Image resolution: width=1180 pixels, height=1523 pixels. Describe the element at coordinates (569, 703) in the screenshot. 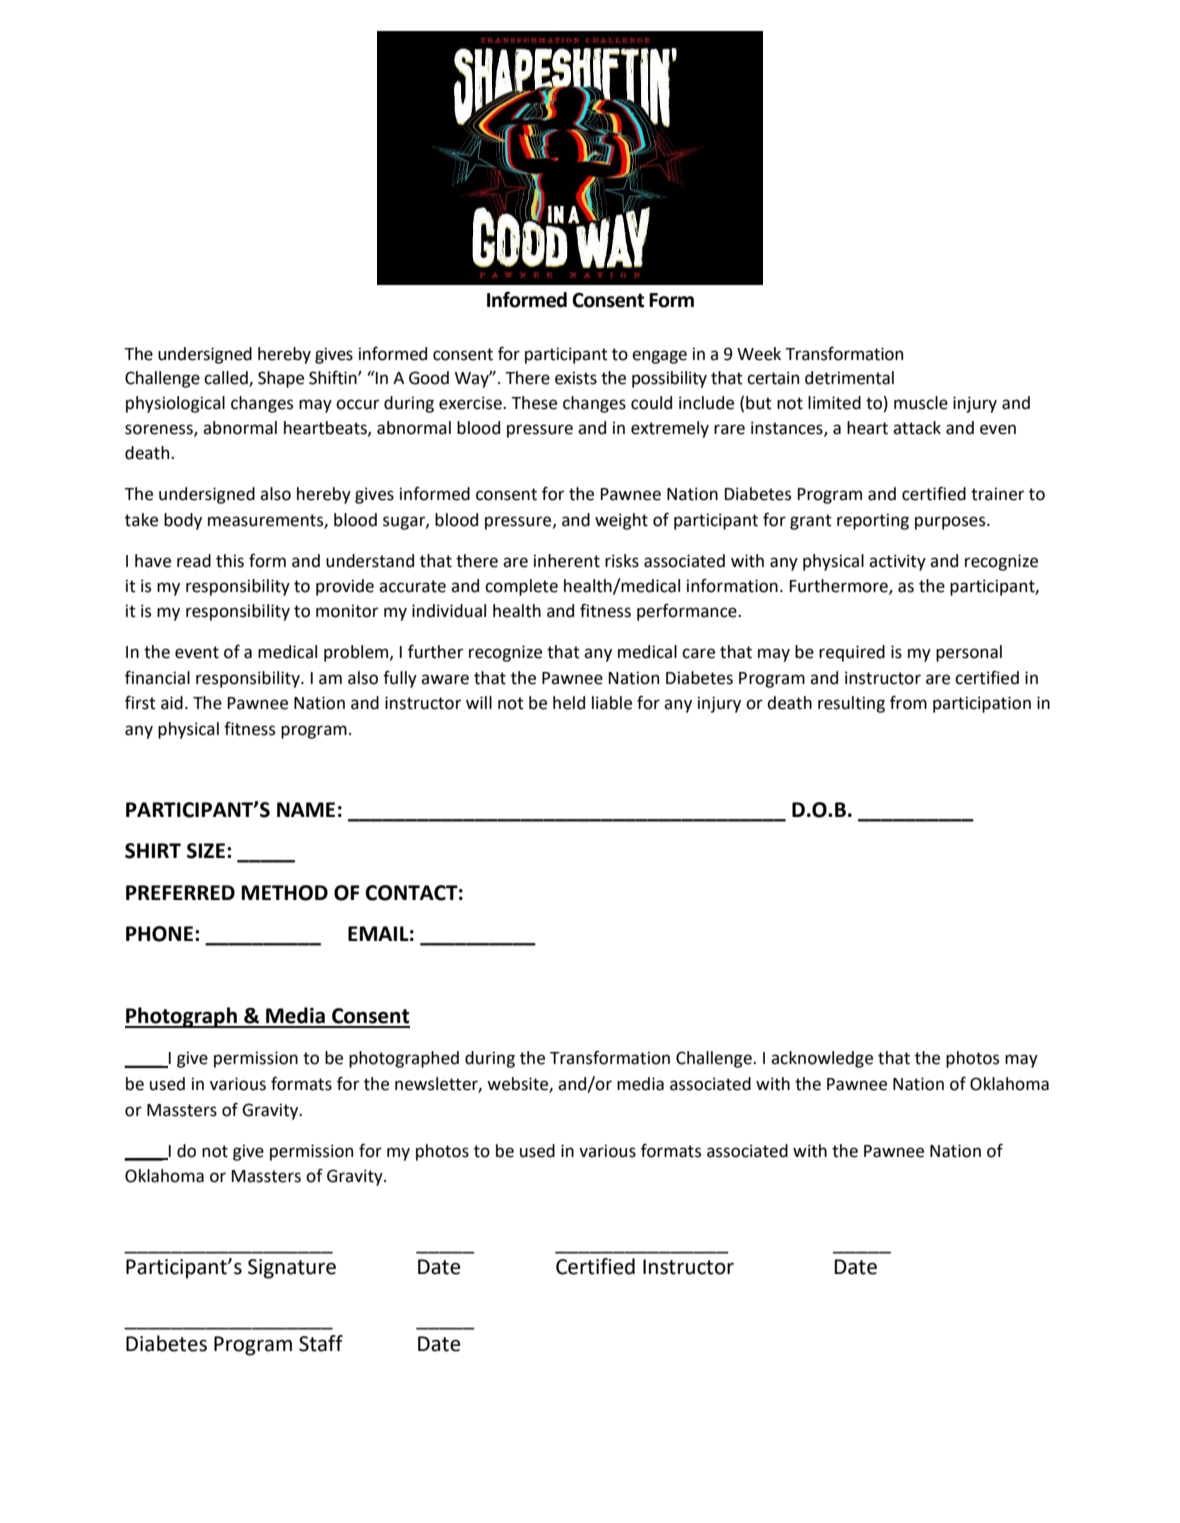

I see `held` at that location.
